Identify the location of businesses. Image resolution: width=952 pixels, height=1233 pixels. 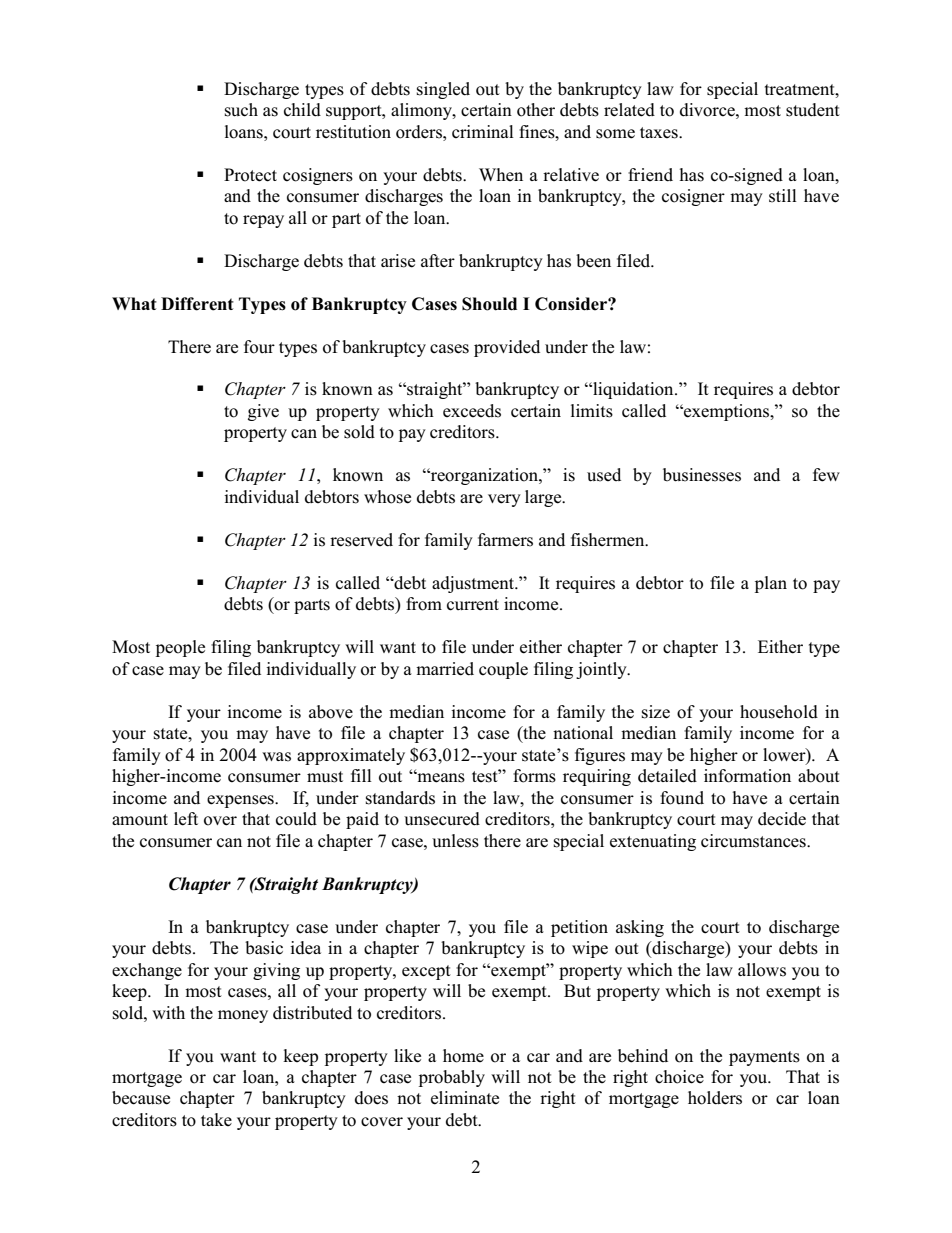
(702, 475).
